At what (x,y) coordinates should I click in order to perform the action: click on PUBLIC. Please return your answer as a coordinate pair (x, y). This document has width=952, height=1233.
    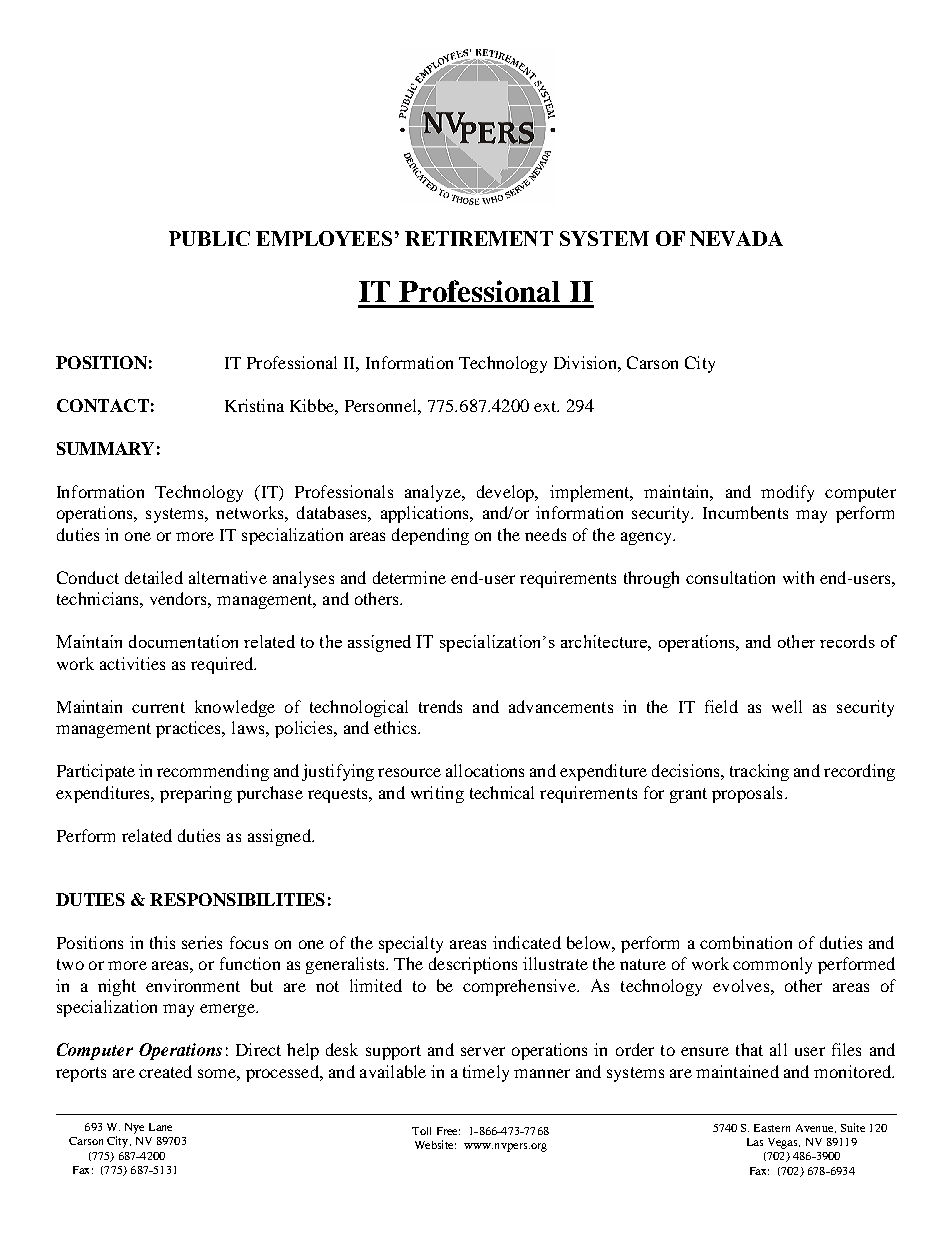
    Looking at the image, I should click on (209, 238).
